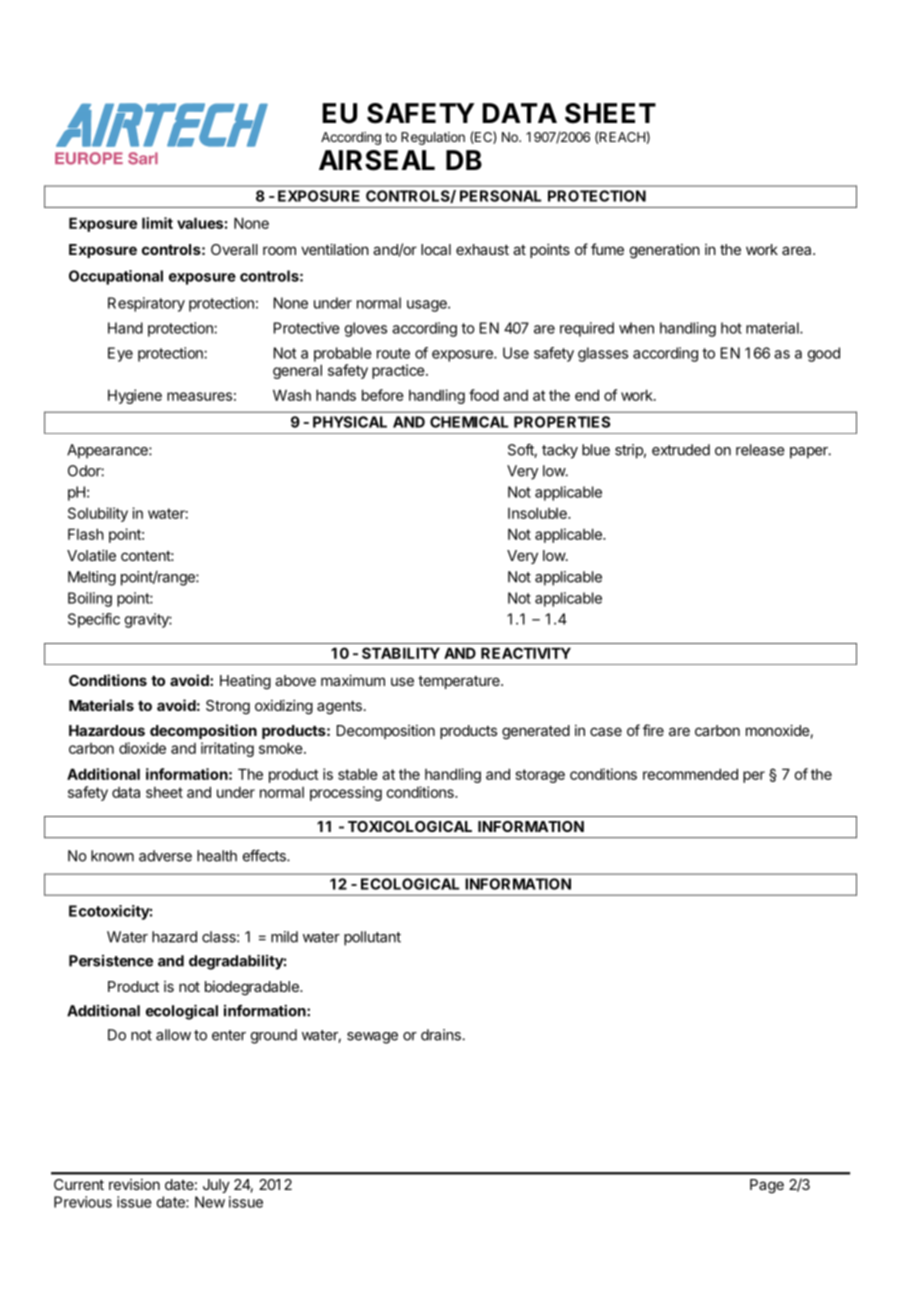  What do you see at coordinates (442, 1035) in the screenshot?
I see `drains` at bounding box center [442, 1035].
